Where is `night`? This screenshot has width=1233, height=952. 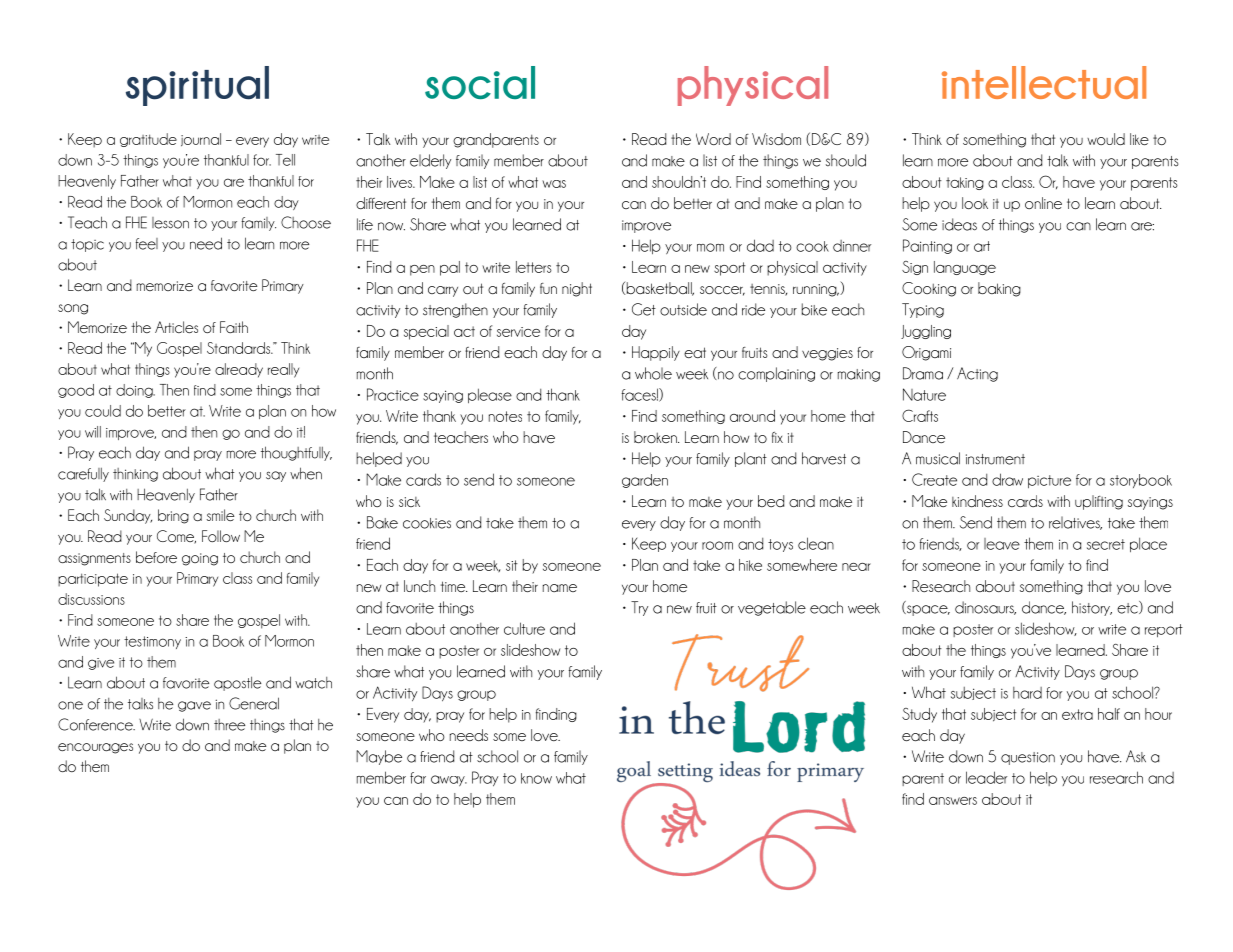
night is located at coordinates (577, 289).
